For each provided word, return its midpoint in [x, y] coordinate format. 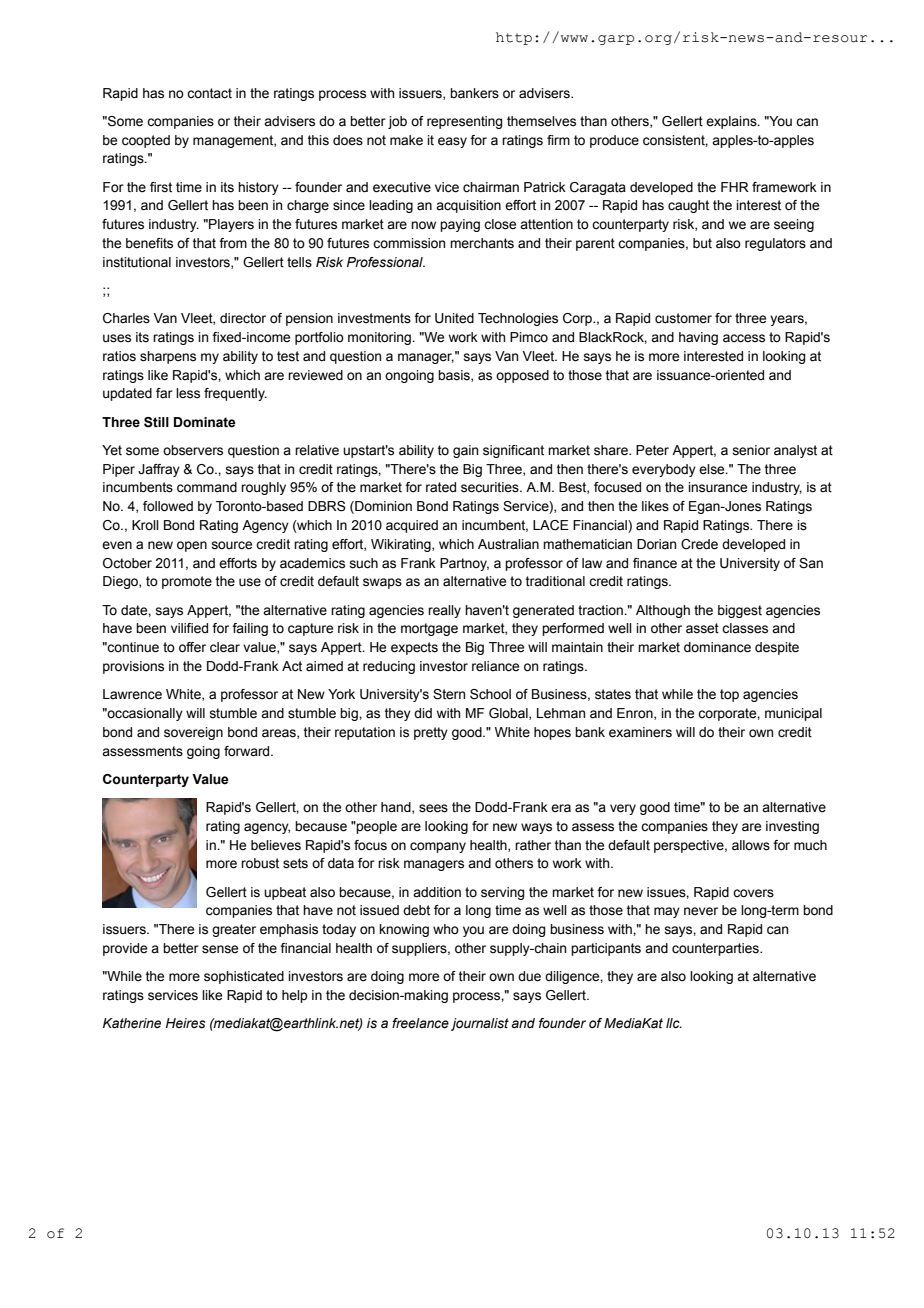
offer [192, 647]
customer [683, 318]
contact [209, 93]
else [713, 469]
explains [732, 122]
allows [751, 845]
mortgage [429, 629]
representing [465, 122]
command [207, 487]
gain [465, 451]
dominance [717, 647]
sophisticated [244, 977]
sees [433, 808]
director [243, 318]
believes [276, 845]
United [454, 318]
